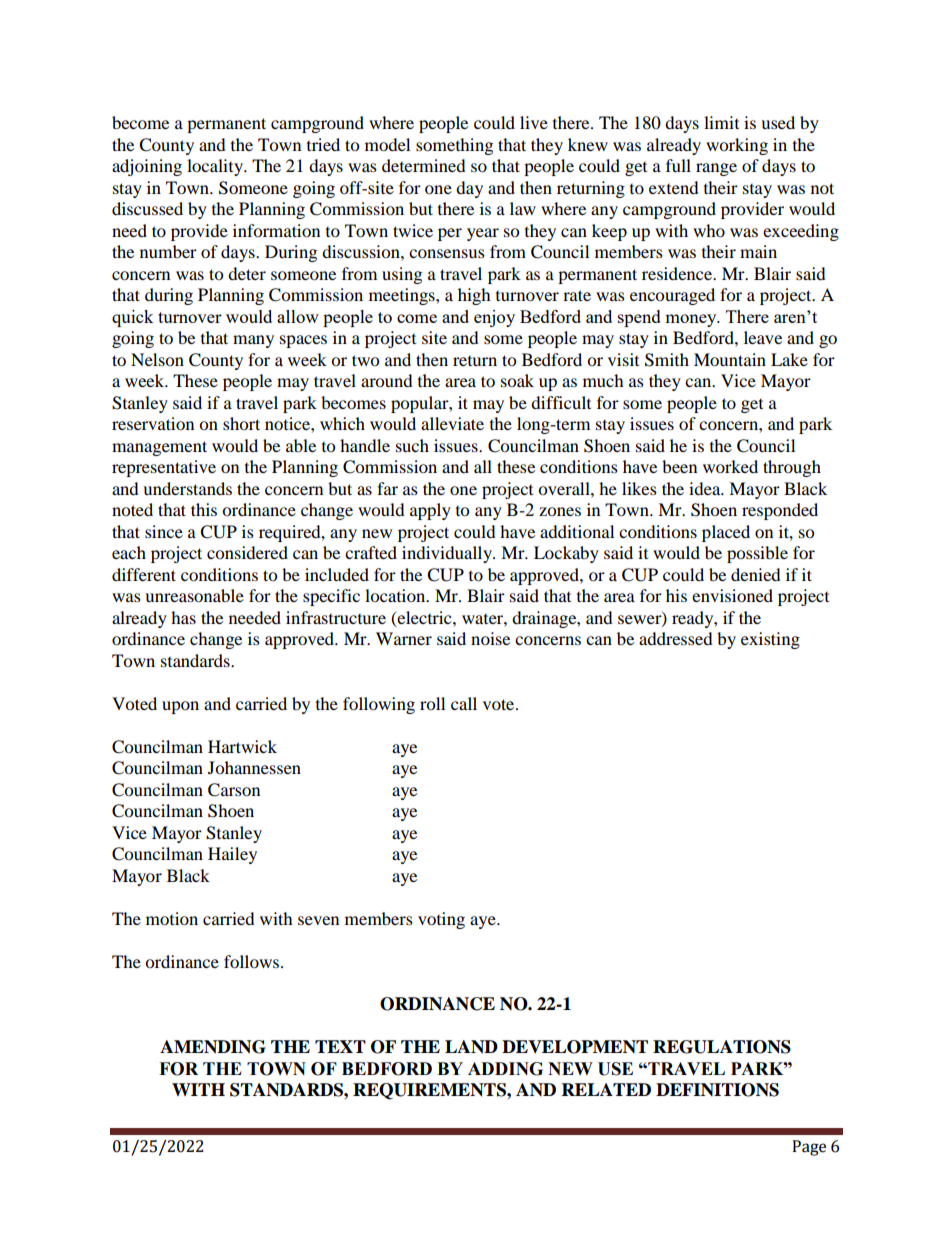 The width and height of the image is (952, 1233). I want to click on REGULATIONS, so click(722, 1047).
